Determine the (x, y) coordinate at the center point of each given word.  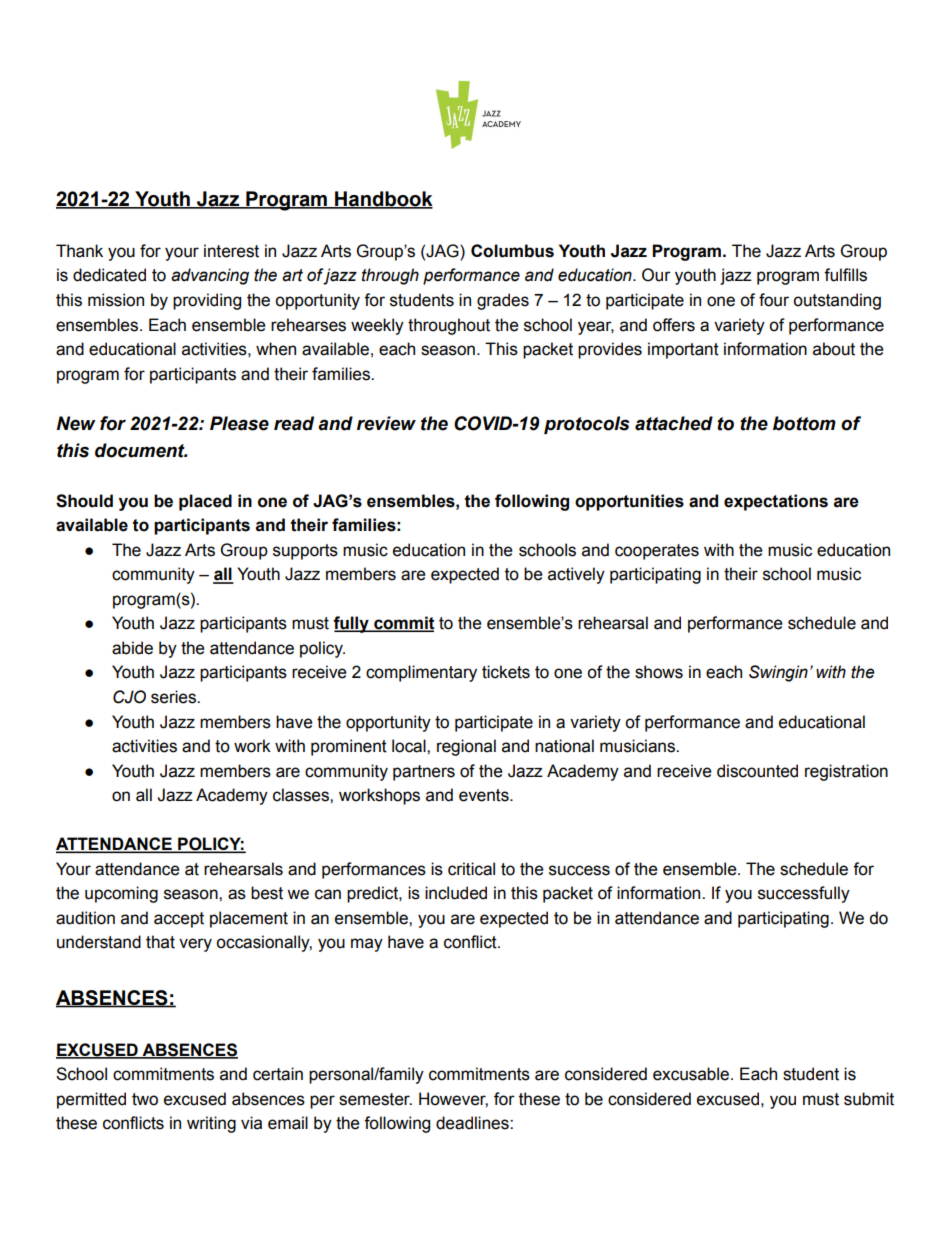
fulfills (845, 275)
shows (659, 672)
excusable (692, 1074)
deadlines (473, 1123)
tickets (506, 672)
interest (231, 251)
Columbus (512, 251)
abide (132, 648)
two (145, 1099)
